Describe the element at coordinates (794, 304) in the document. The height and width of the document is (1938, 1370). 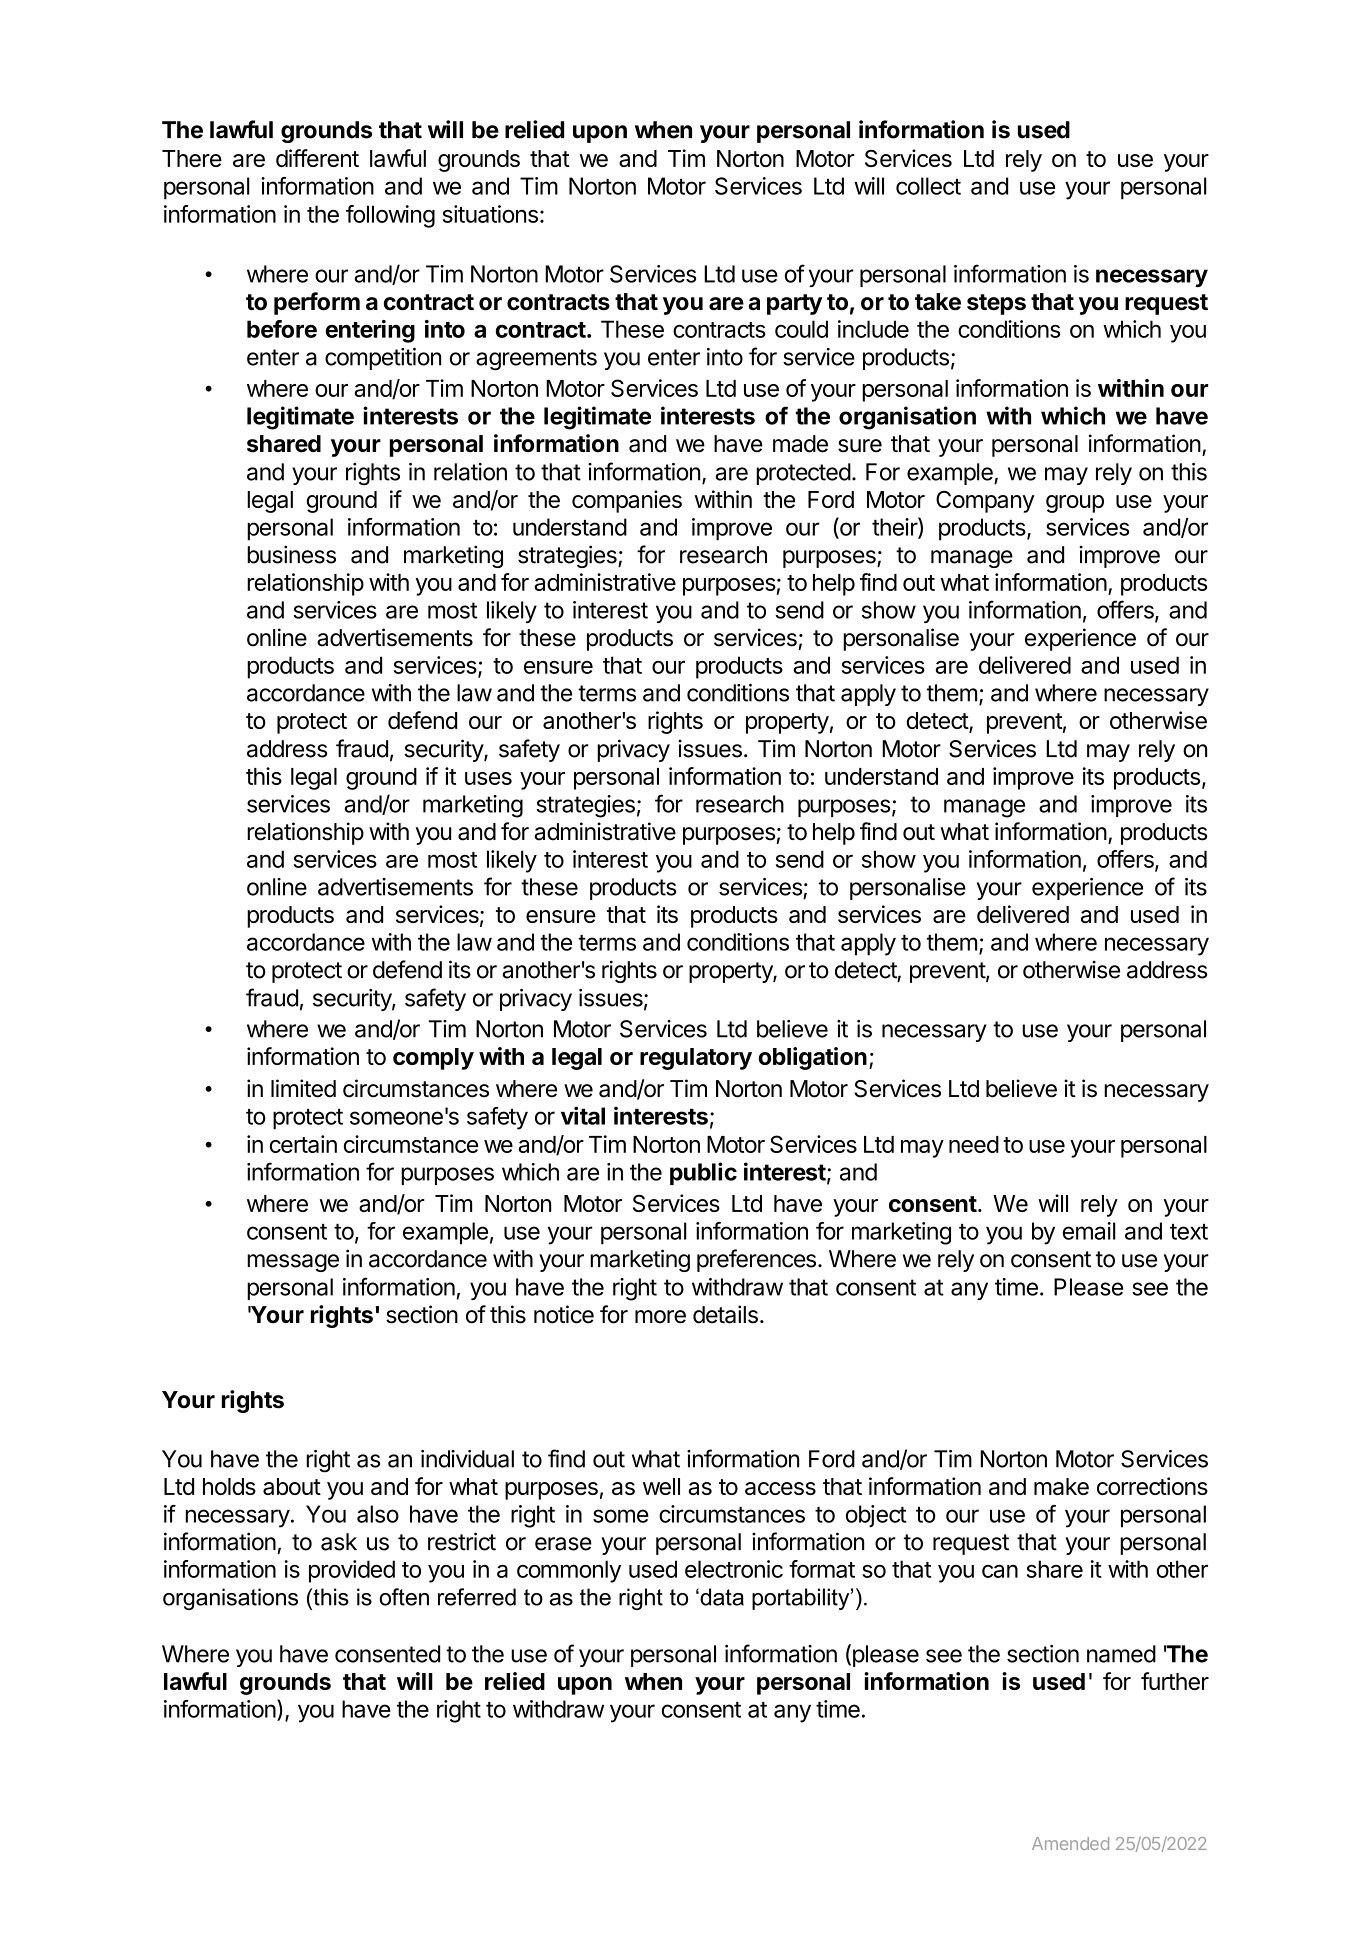
I see `party` at that location.
